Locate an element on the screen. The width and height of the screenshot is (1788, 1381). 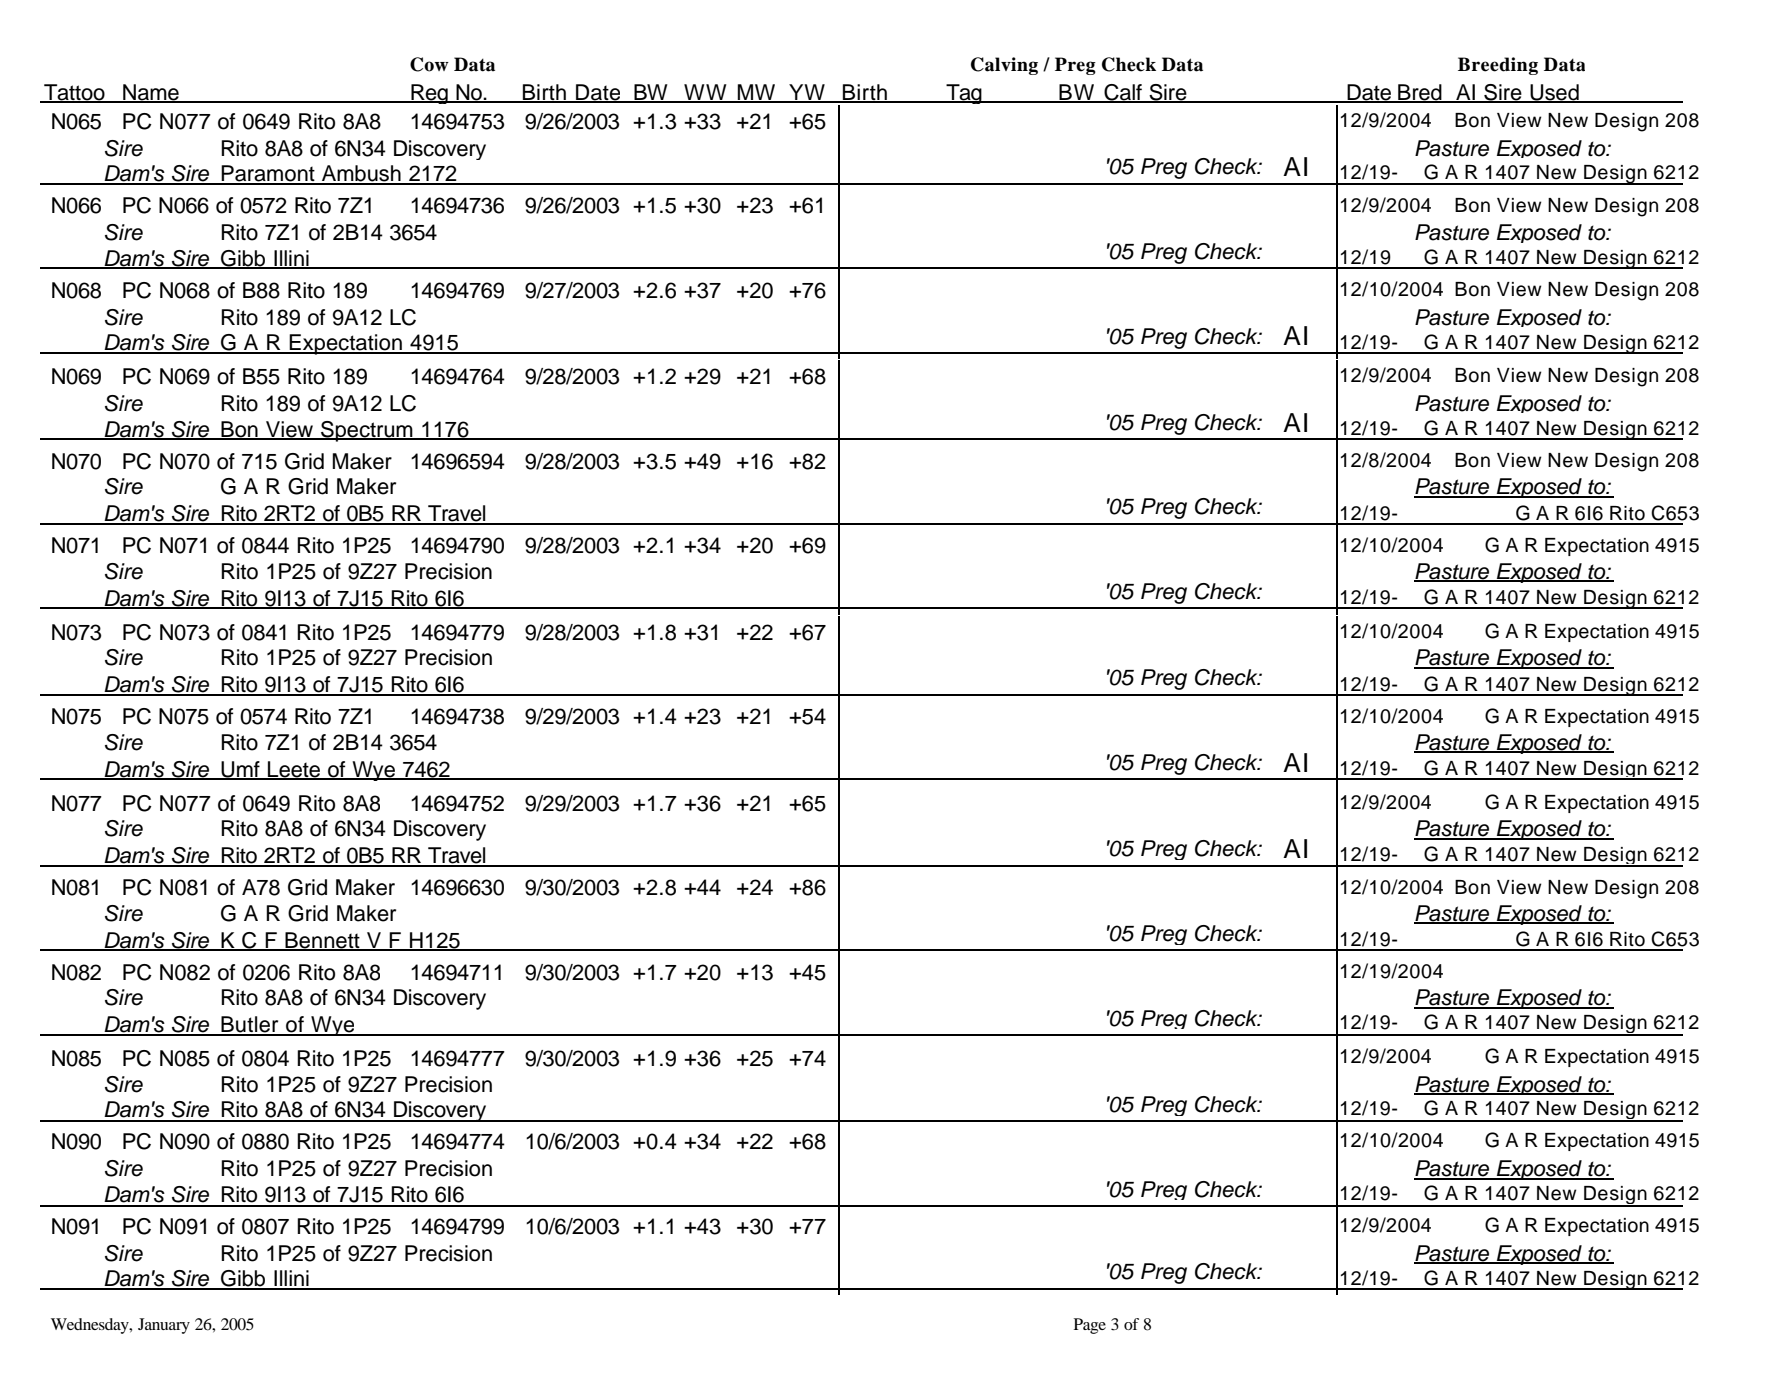
Page is located at coordinates (1090, 1326).
